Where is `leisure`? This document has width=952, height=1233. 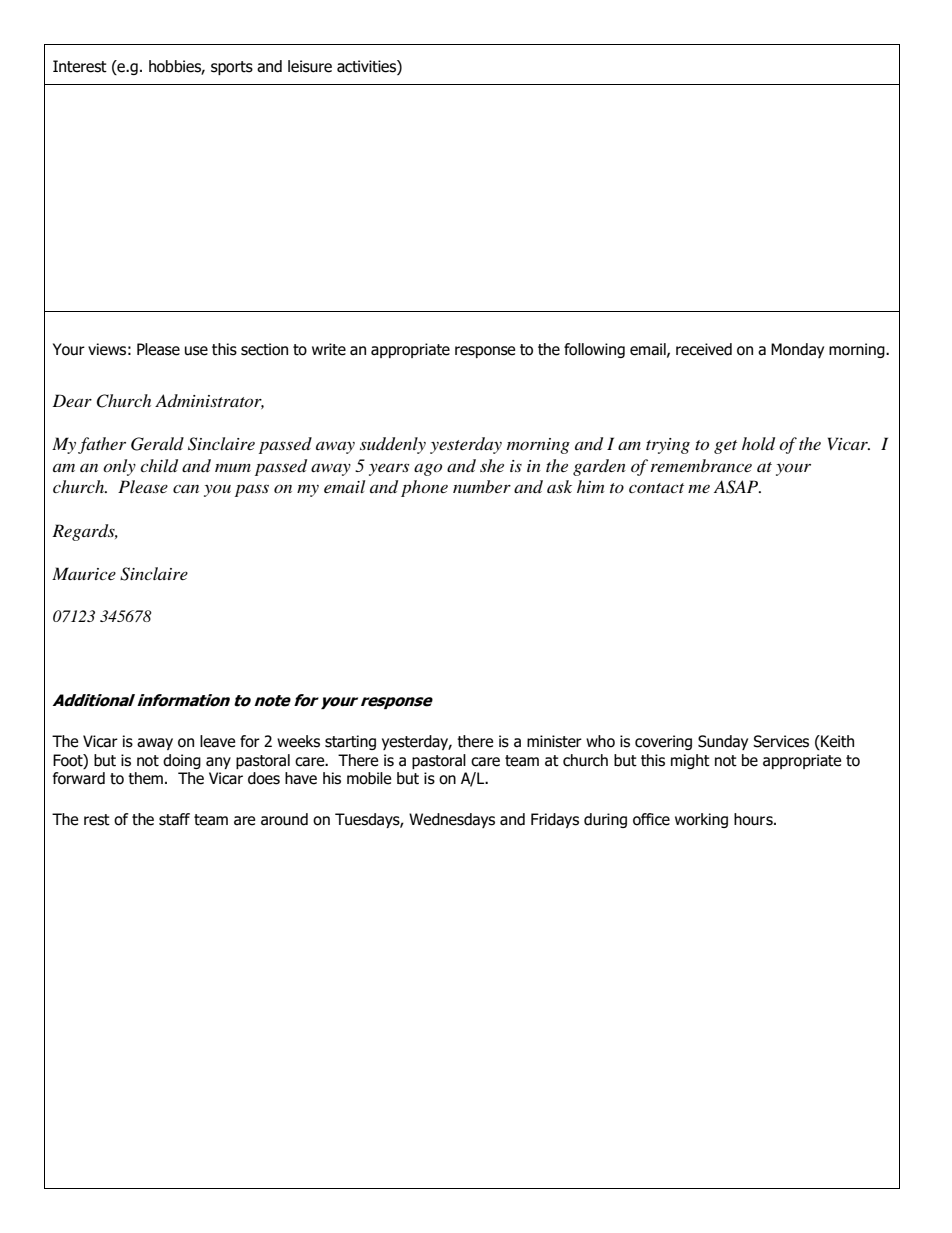
leisure is located at coordinates (310, 66).
